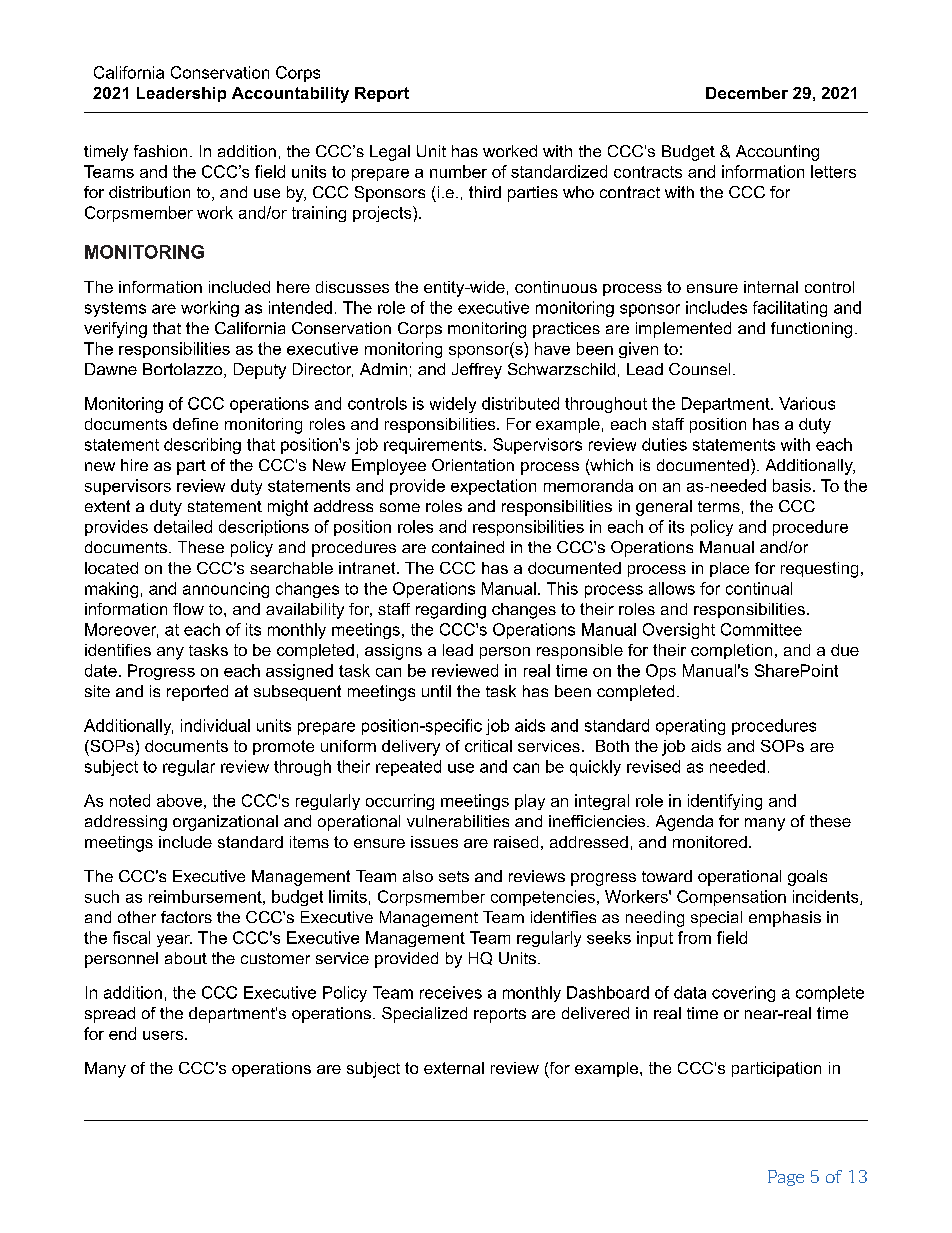 The image size is (952, 1233). Describe the element at coordinates (792, 485) in the screenshot. I see `basis` at that location.
